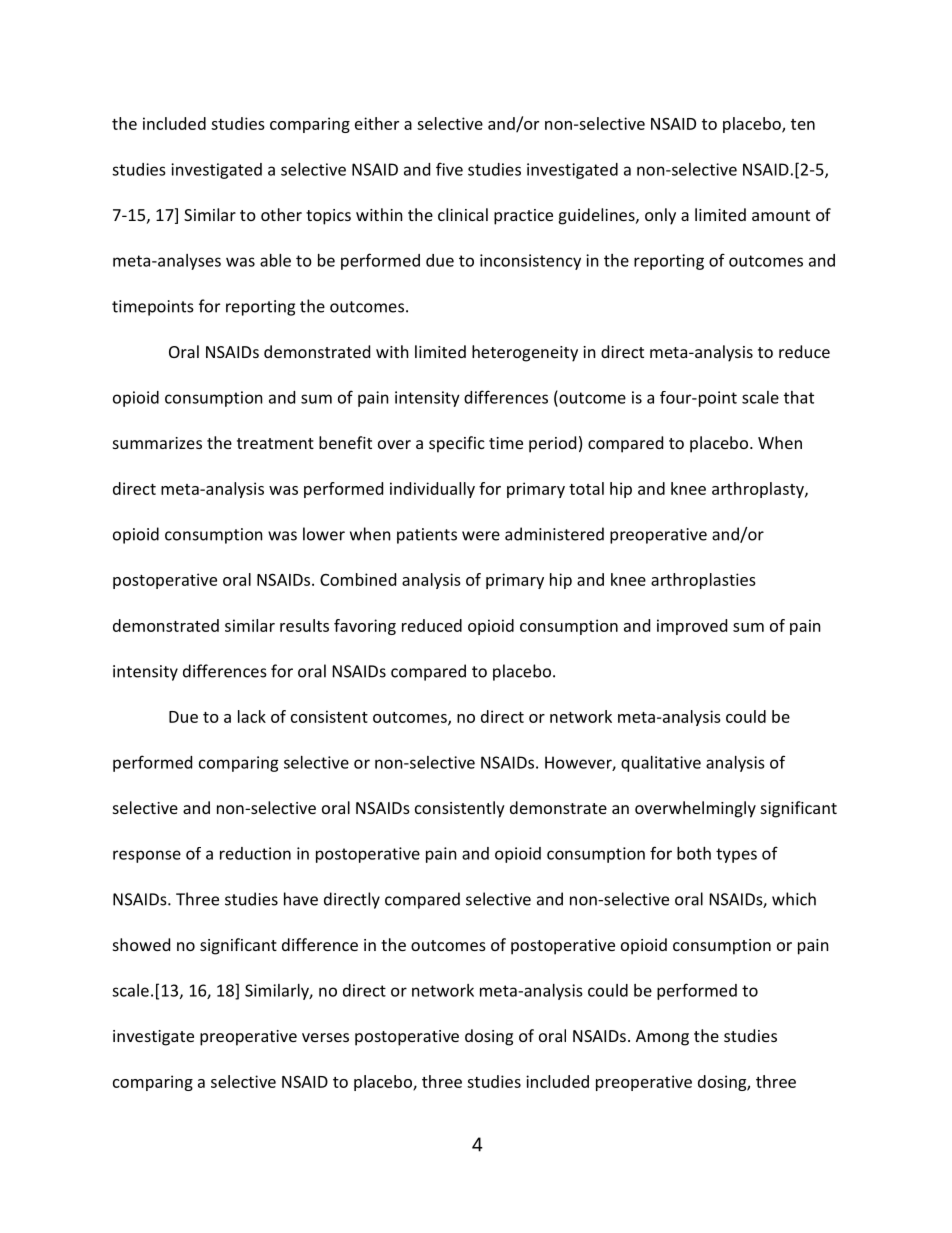 Image resolution: width=952 pixels, height=1233 pixels. I want to click on improved, so click(692, 627).
